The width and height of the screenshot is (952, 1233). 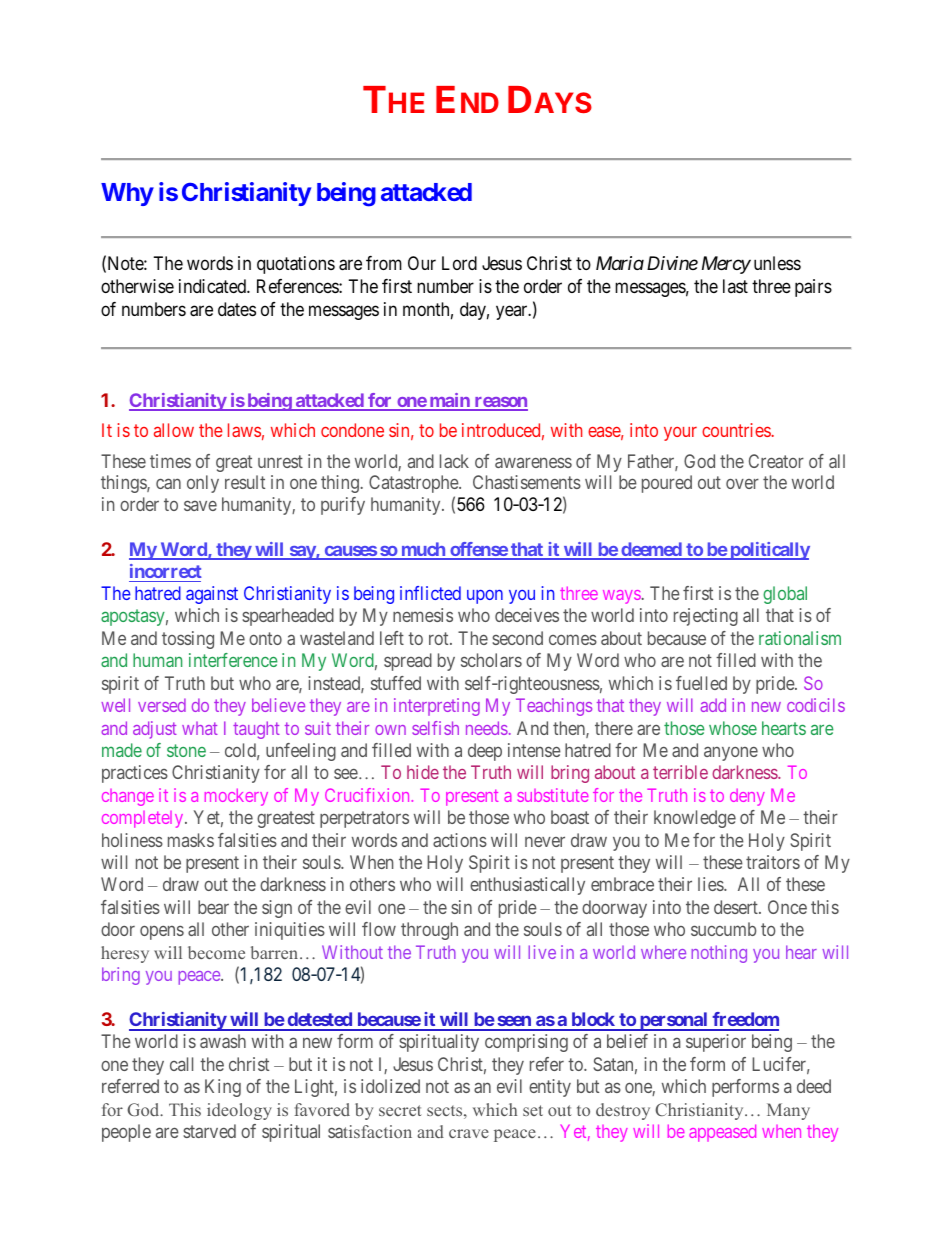 I want to click on Mercy, so click(x=726, y=265).
